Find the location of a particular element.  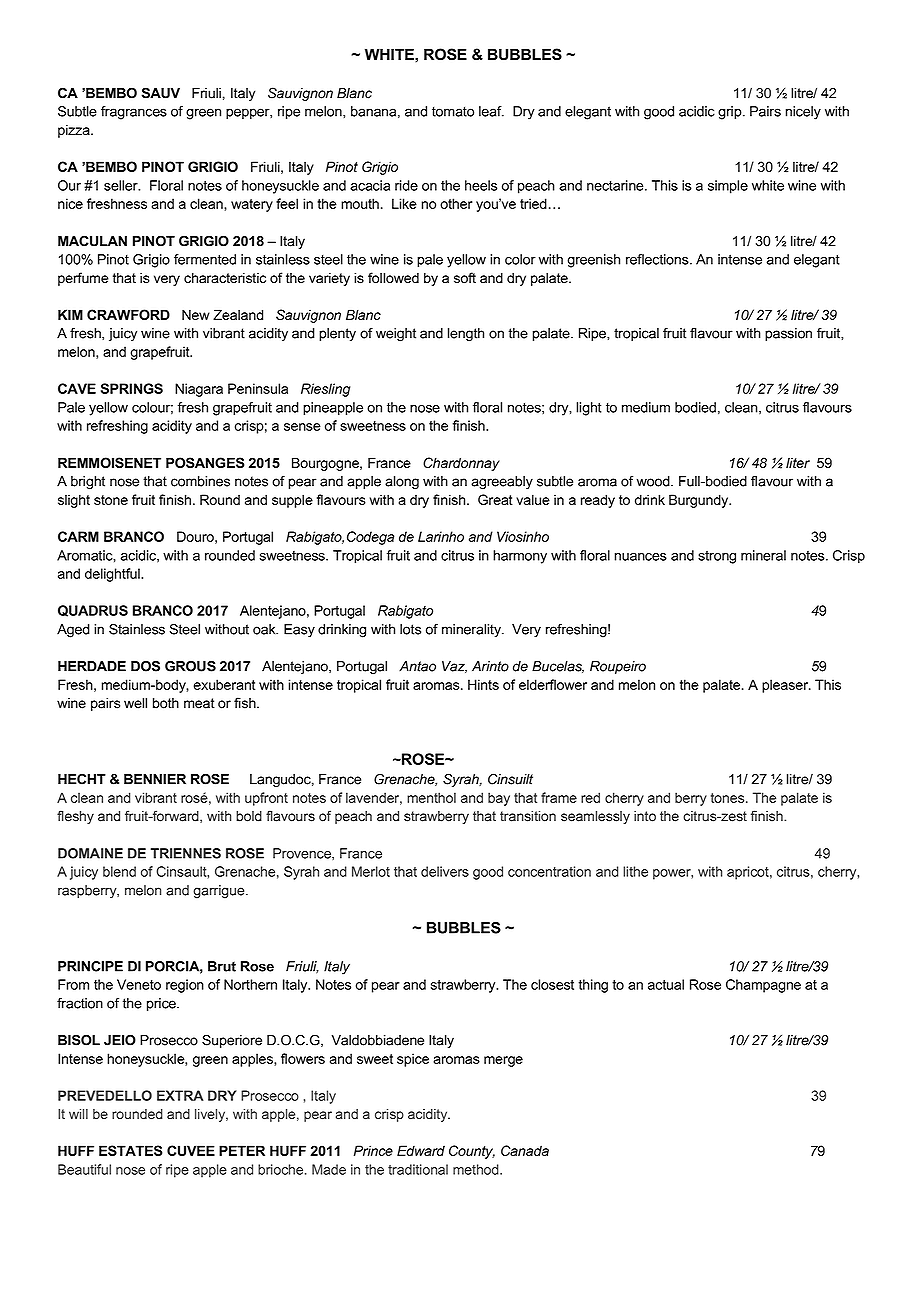

ESTATES is located at coordinates (130, 1150).
